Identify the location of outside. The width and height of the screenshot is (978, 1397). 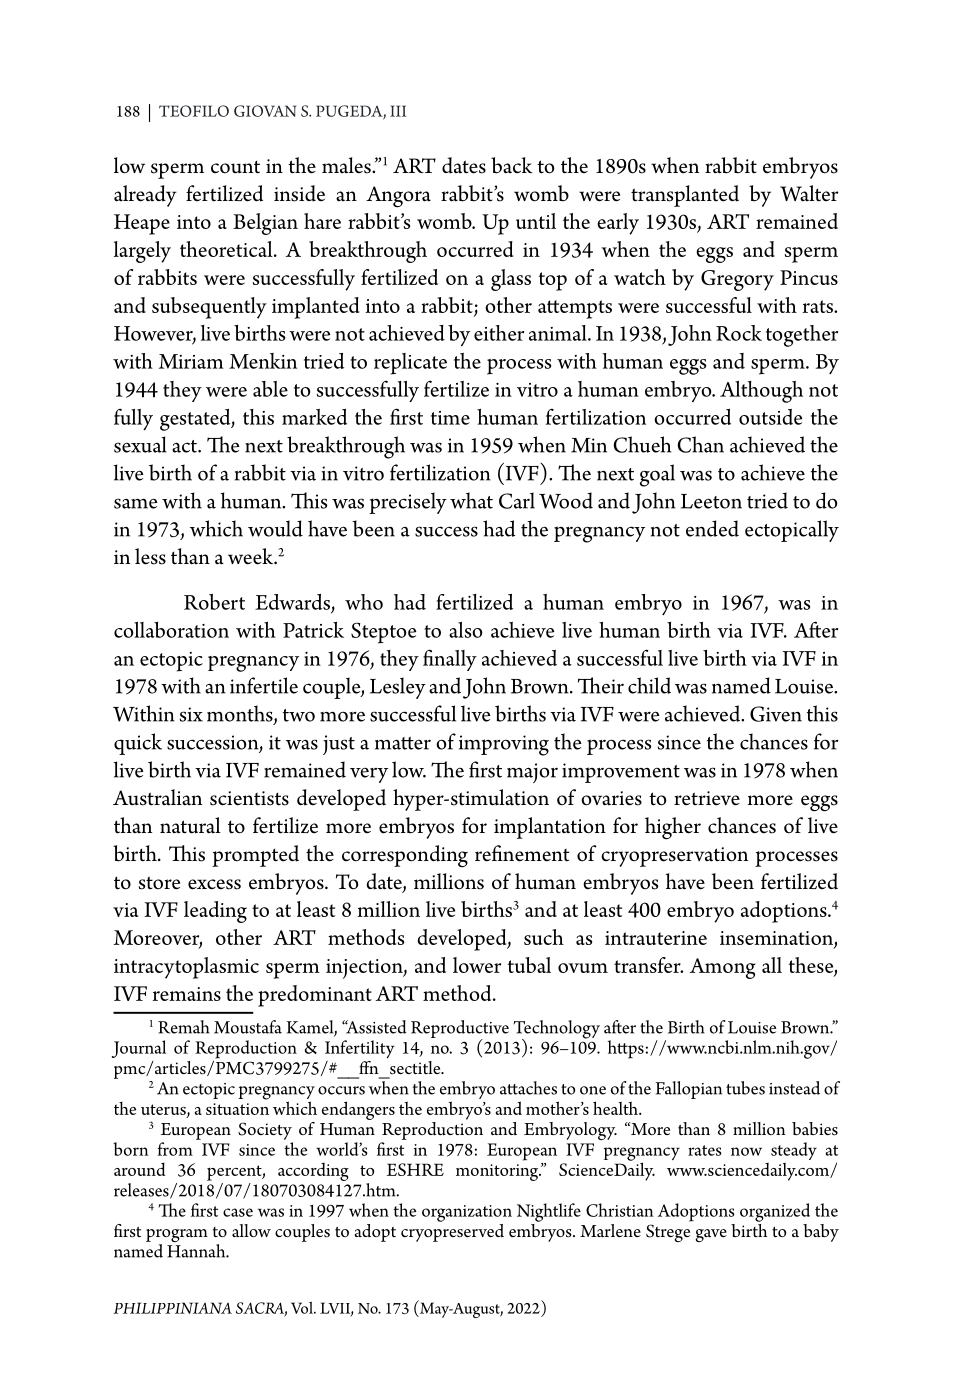
(771, 417).
